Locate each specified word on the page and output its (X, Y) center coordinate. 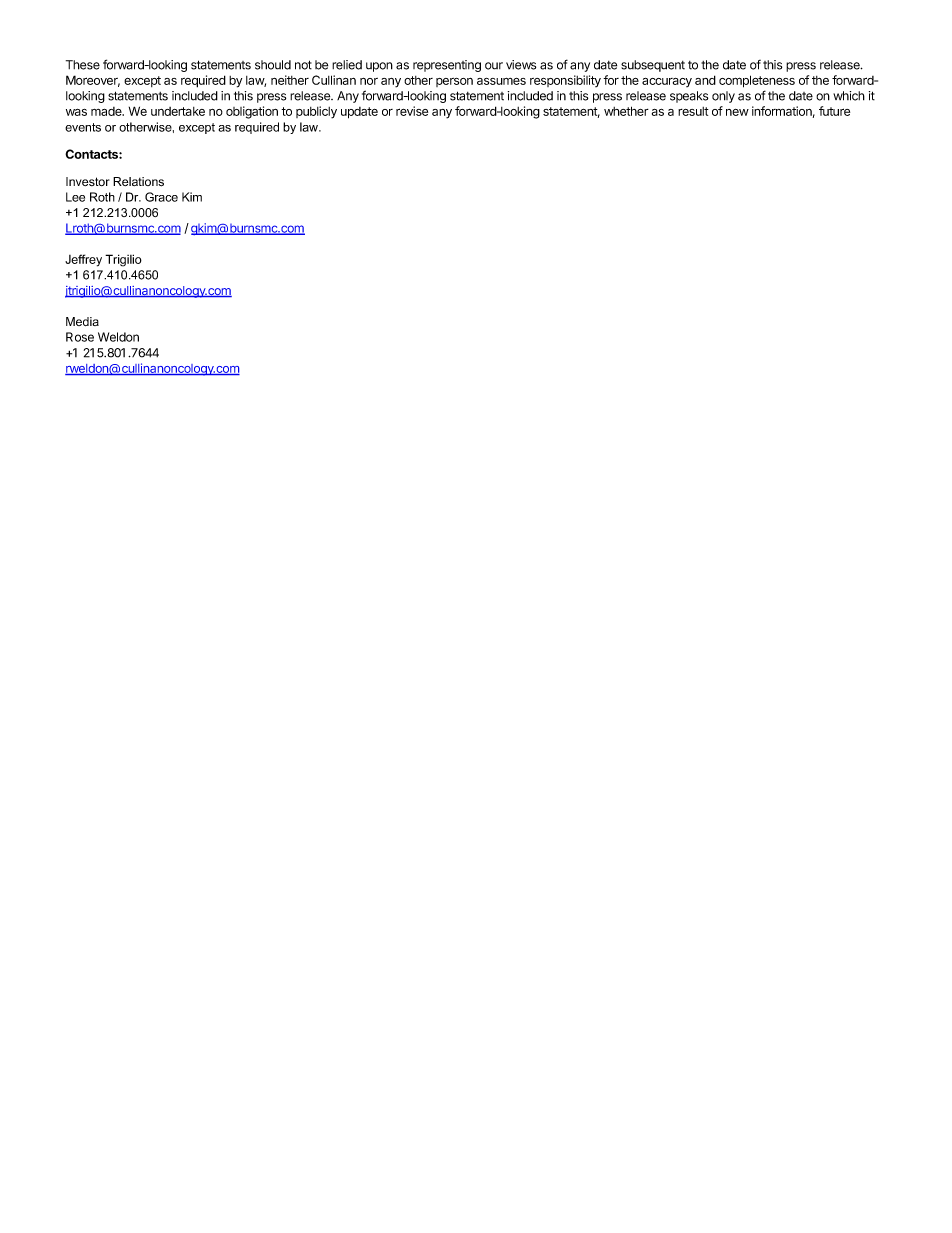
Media (82, 321)
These (83, 65)
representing (447, 66)
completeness (757, 81)
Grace (161, 197)
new (737, 112)
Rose (80, 337)
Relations (138, 182)
